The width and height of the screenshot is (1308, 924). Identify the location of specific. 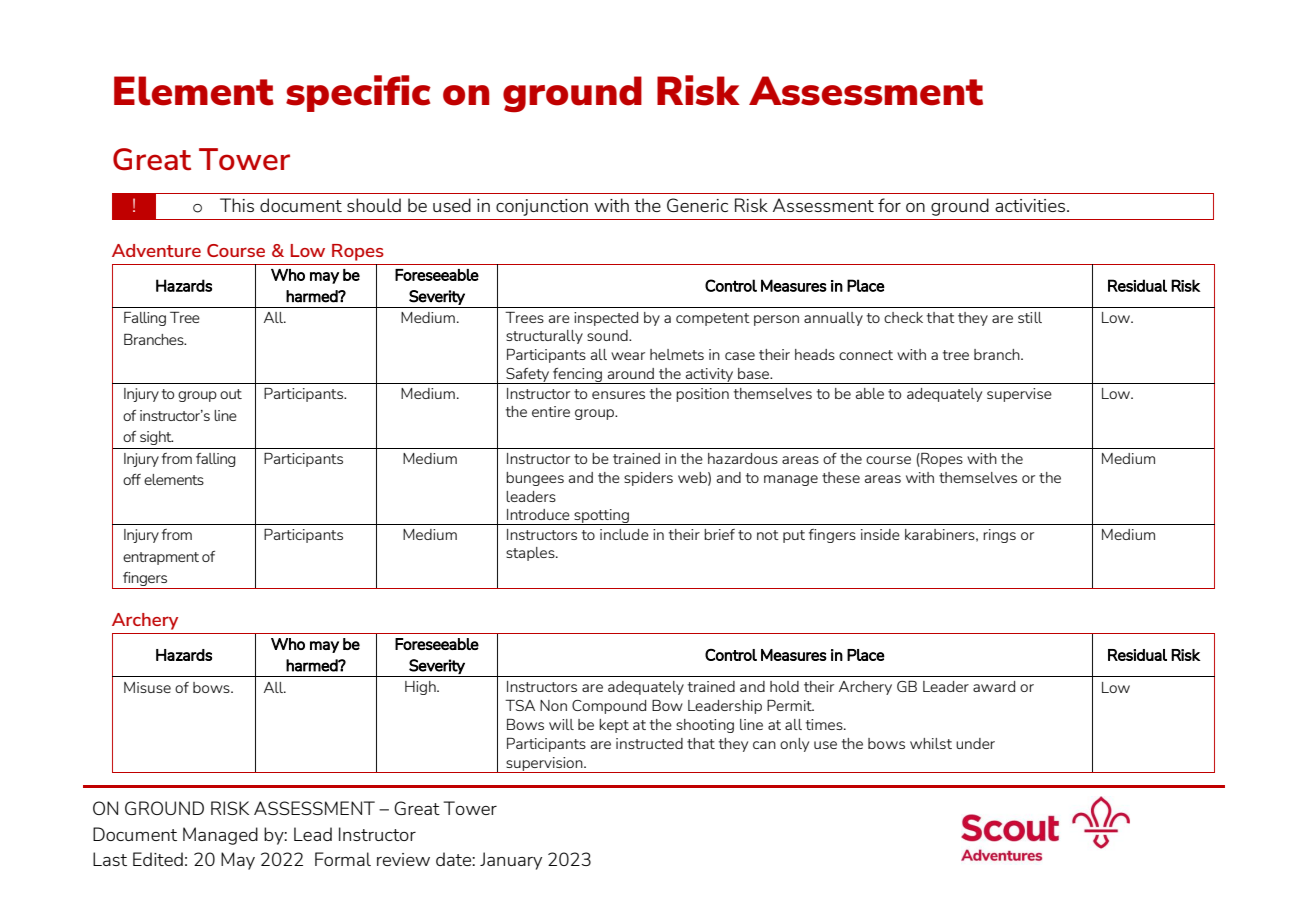
(358, 93).
